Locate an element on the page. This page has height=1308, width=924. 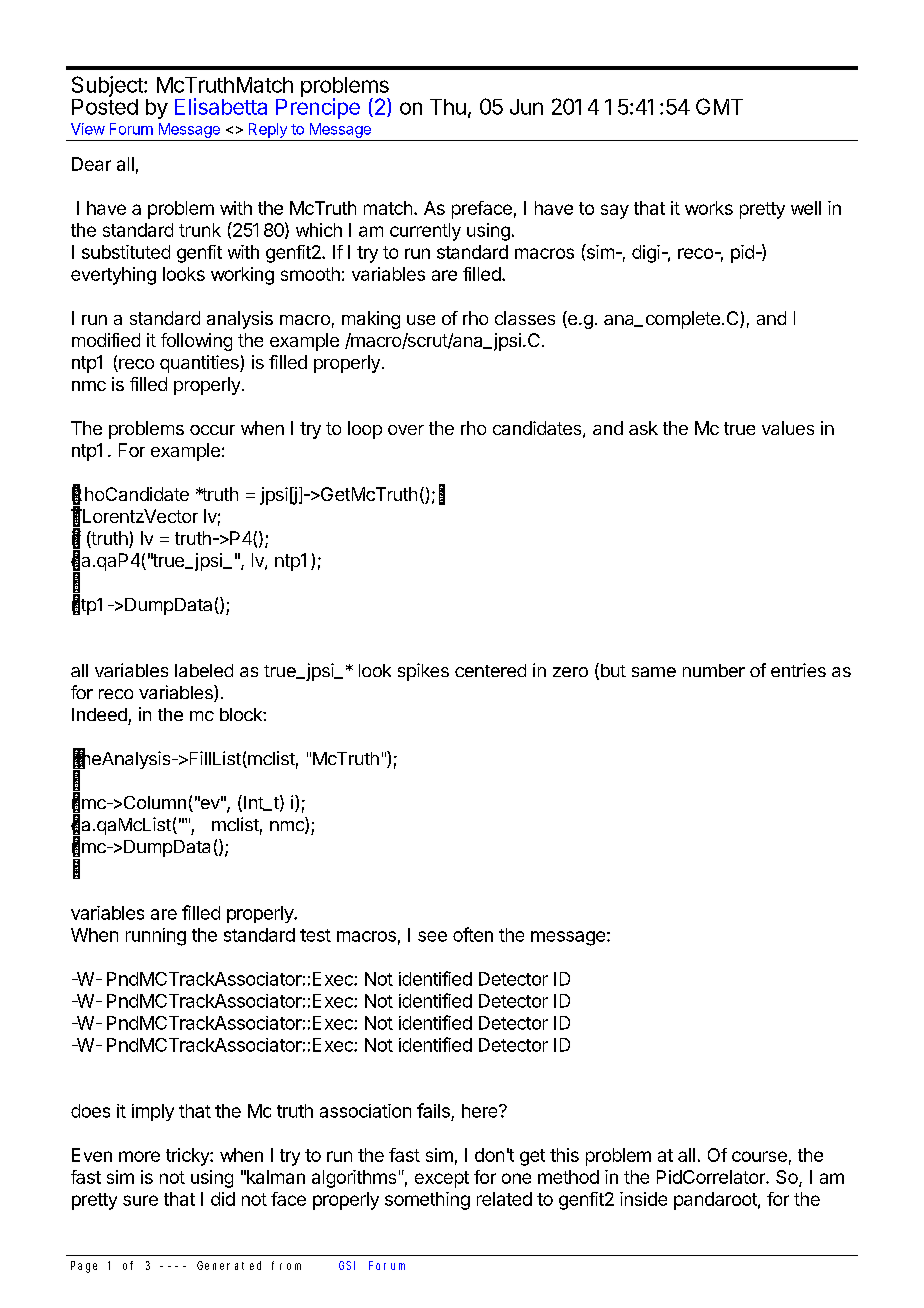
something is located at coordinates (427, 1201).
